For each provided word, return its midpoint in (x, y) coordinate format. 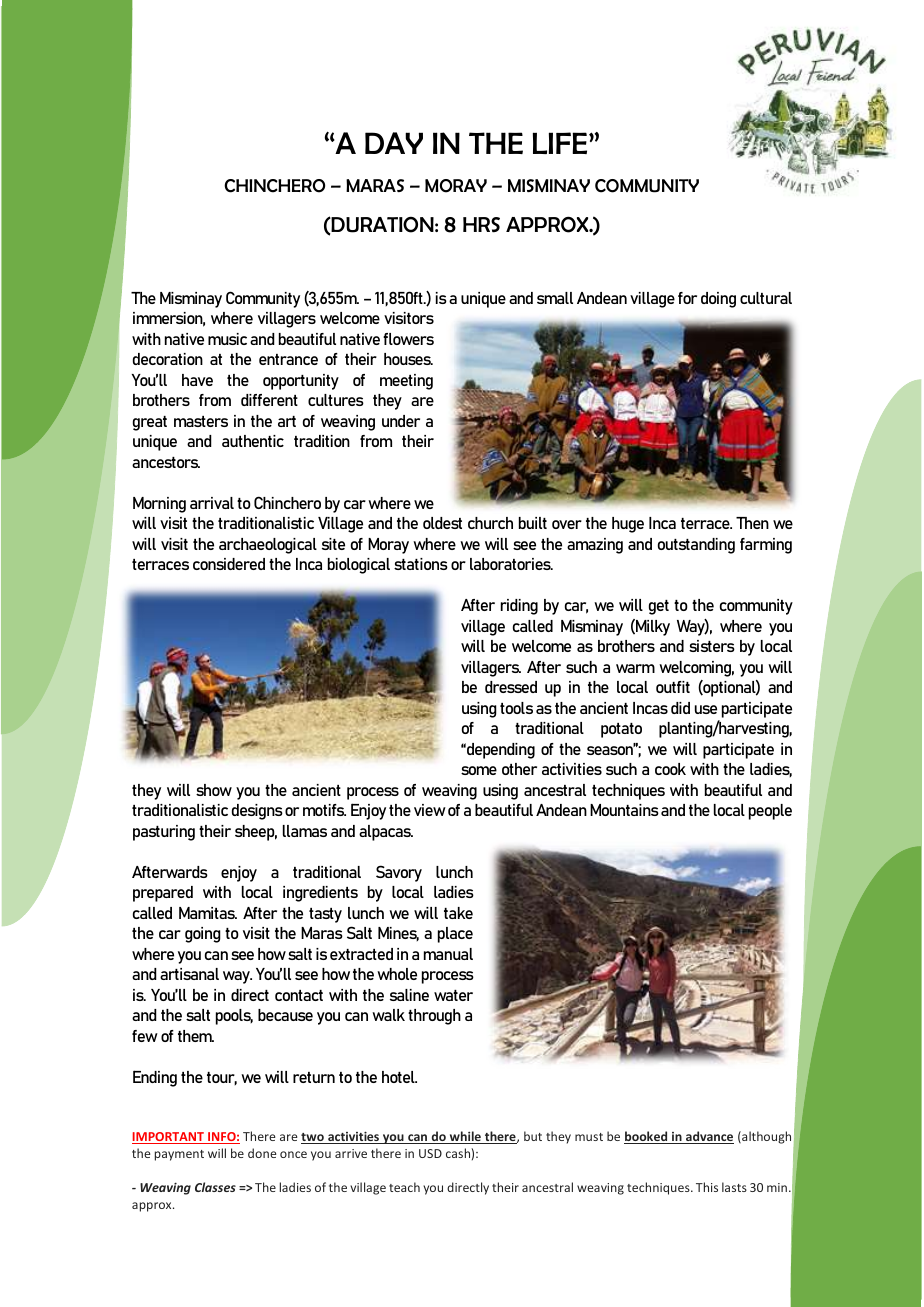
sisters (712, 646)
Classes (215, 1187)
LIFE (561, 143)
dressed (511, 687)
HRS (481, 225)
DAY (394, 143)
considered (229, 564)
